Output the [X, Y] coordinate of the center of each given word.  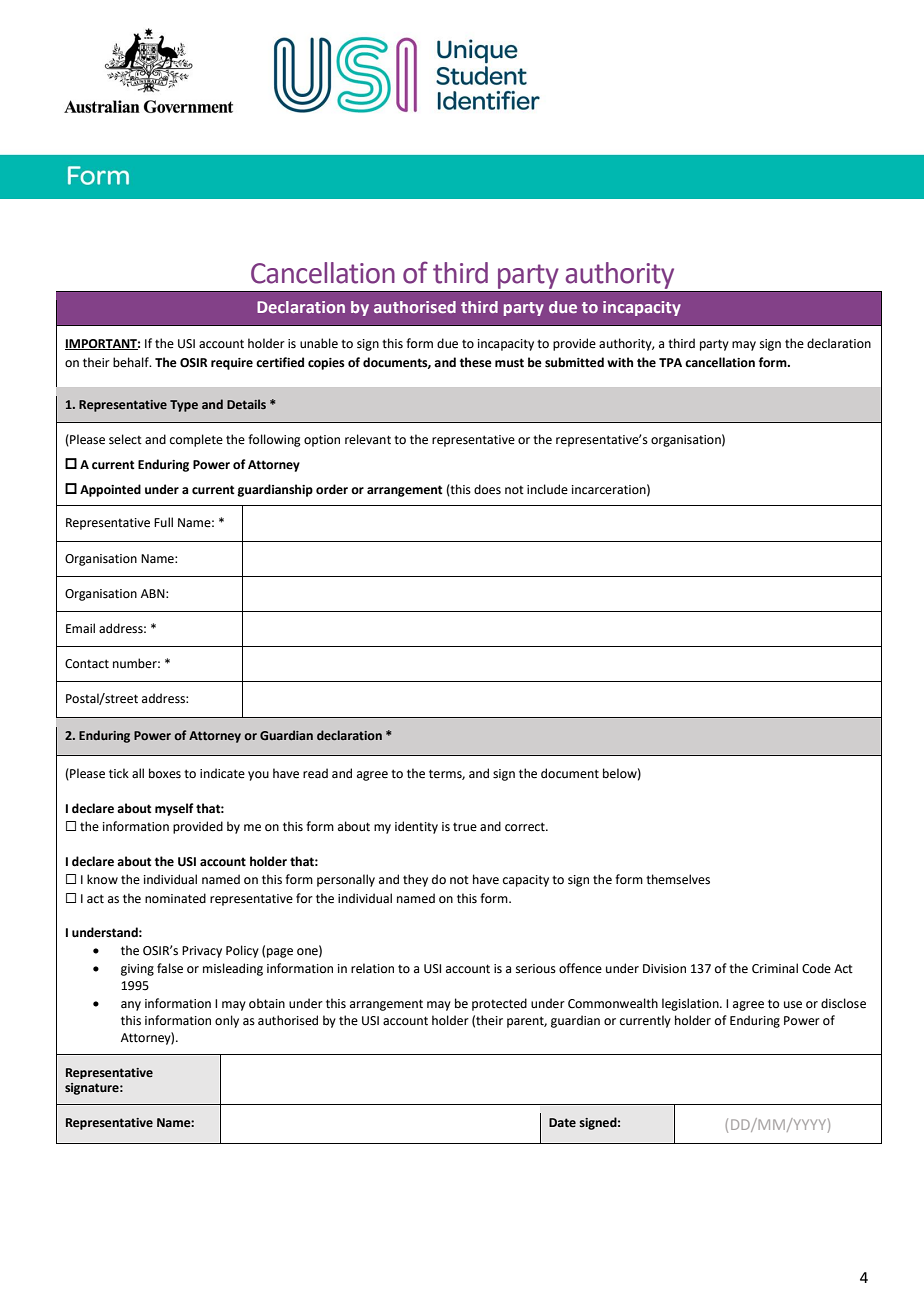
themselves [678, 879]
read [315, 773]
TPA [670, 362]
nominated [175, 898]
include [547, 489]
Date [562, 1123]
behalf [132, 362]
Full [163, 522]
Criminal [775, 968]
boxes [165, 773]
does [487, 489]
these [476, 362]
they [415, 880]
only [227, 1021]
